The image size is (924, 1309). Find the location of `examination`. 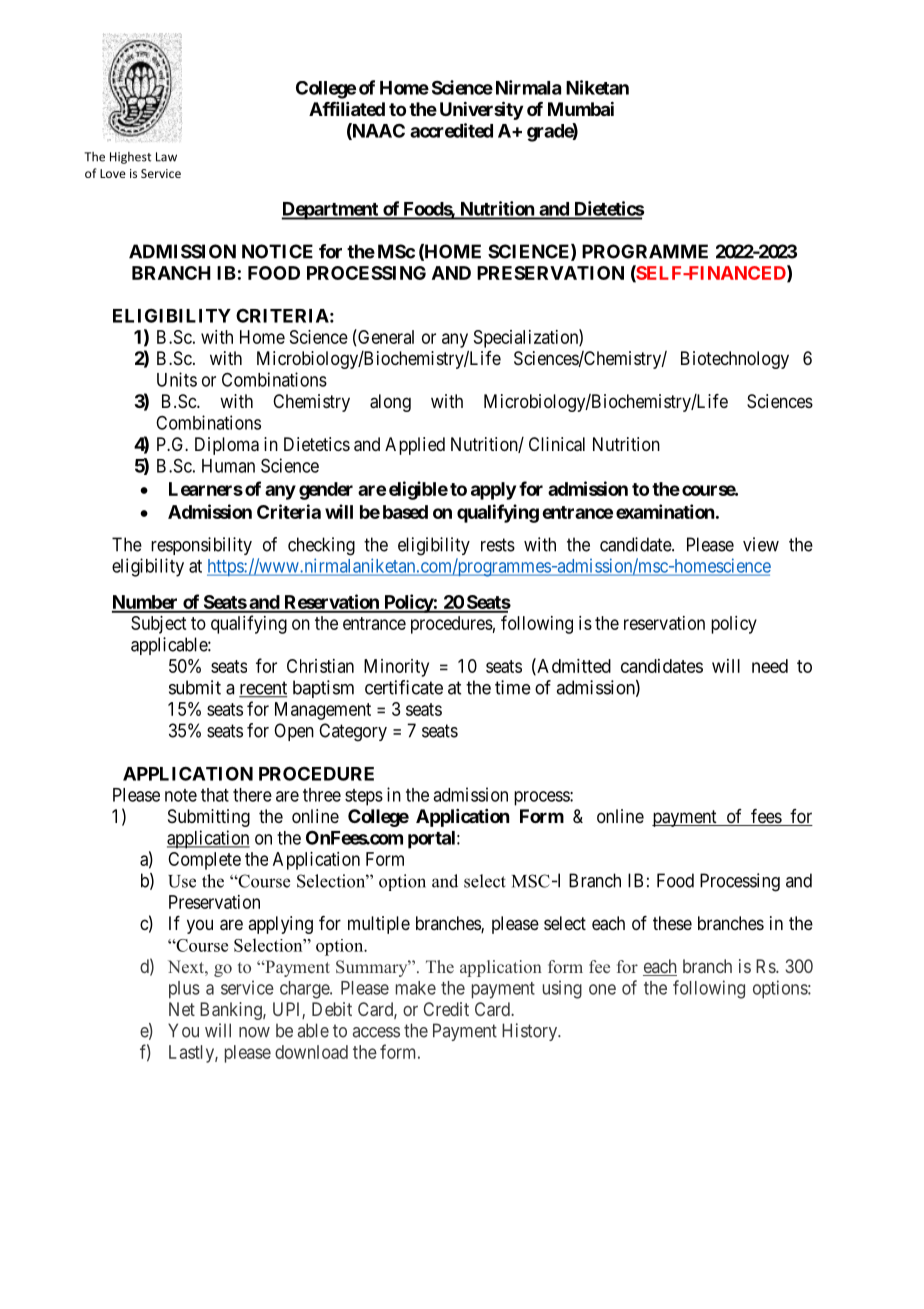

examination is located at coordinates (665, 511).
